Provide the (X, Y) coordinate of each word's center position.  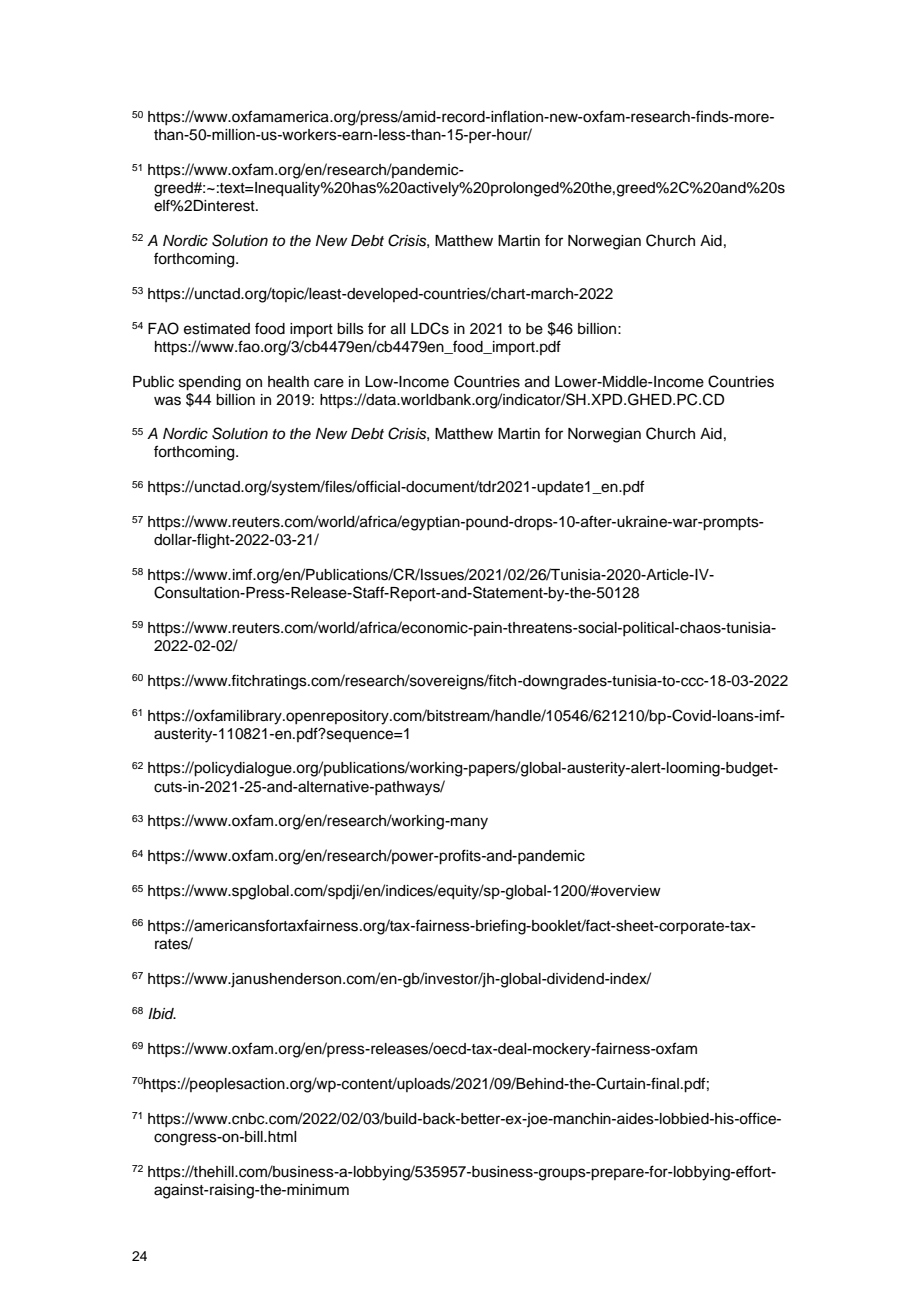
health (288, 382)
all (398, 329)
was (167, 401)
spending (210, 383)
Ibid (162, 1013)
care (329, 383)
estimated (217, 329)
